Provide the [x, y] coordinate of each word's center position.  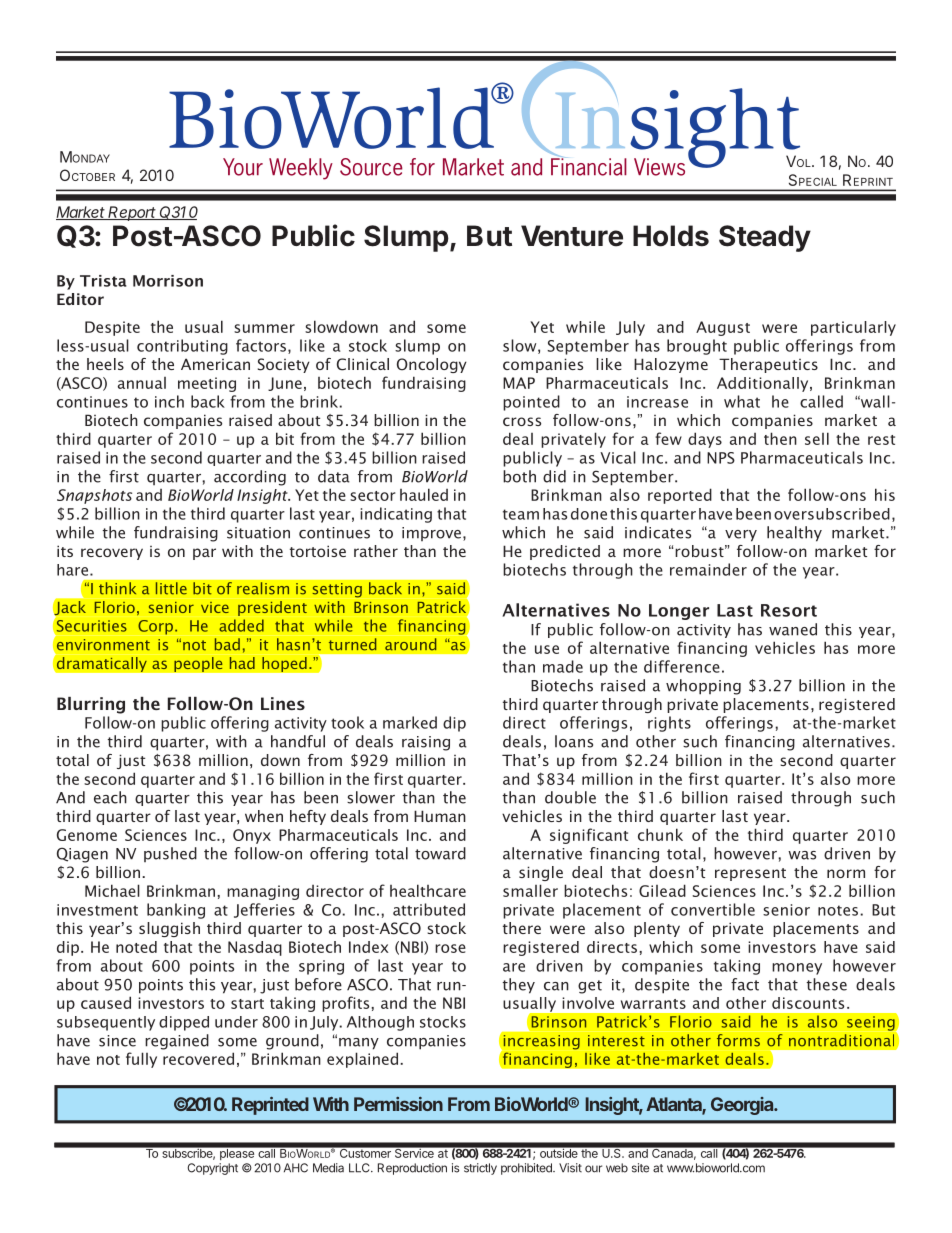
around [411, 644]
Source [371, 167]
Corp [157, 627]
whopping [703, 687]
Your [243, 167]
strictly [480, 1169]
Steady [765, 238]
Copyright [212, 1169]
